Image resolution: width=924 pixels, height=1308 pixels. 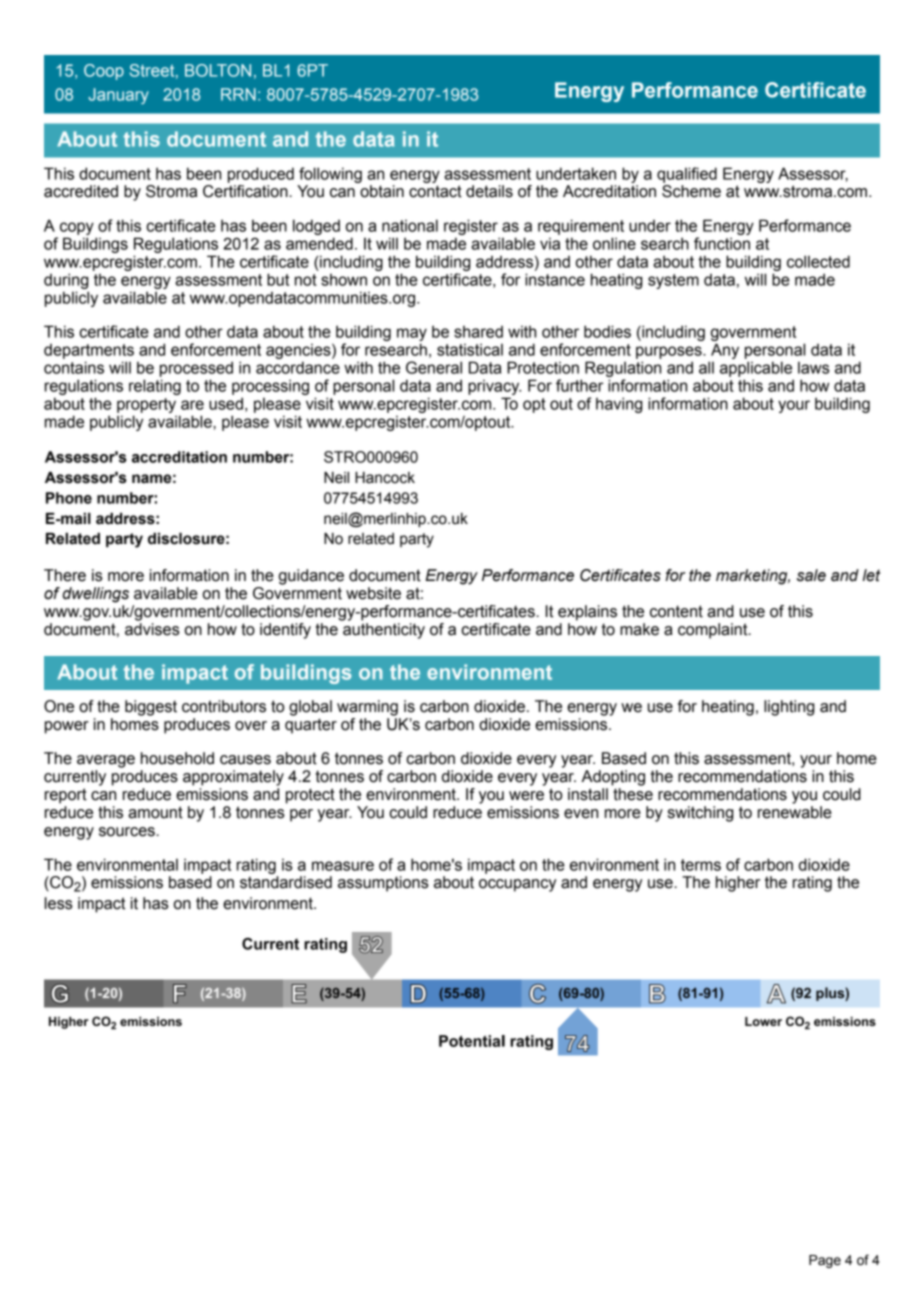 I want to click on higher, so click(x=738, y=884).
